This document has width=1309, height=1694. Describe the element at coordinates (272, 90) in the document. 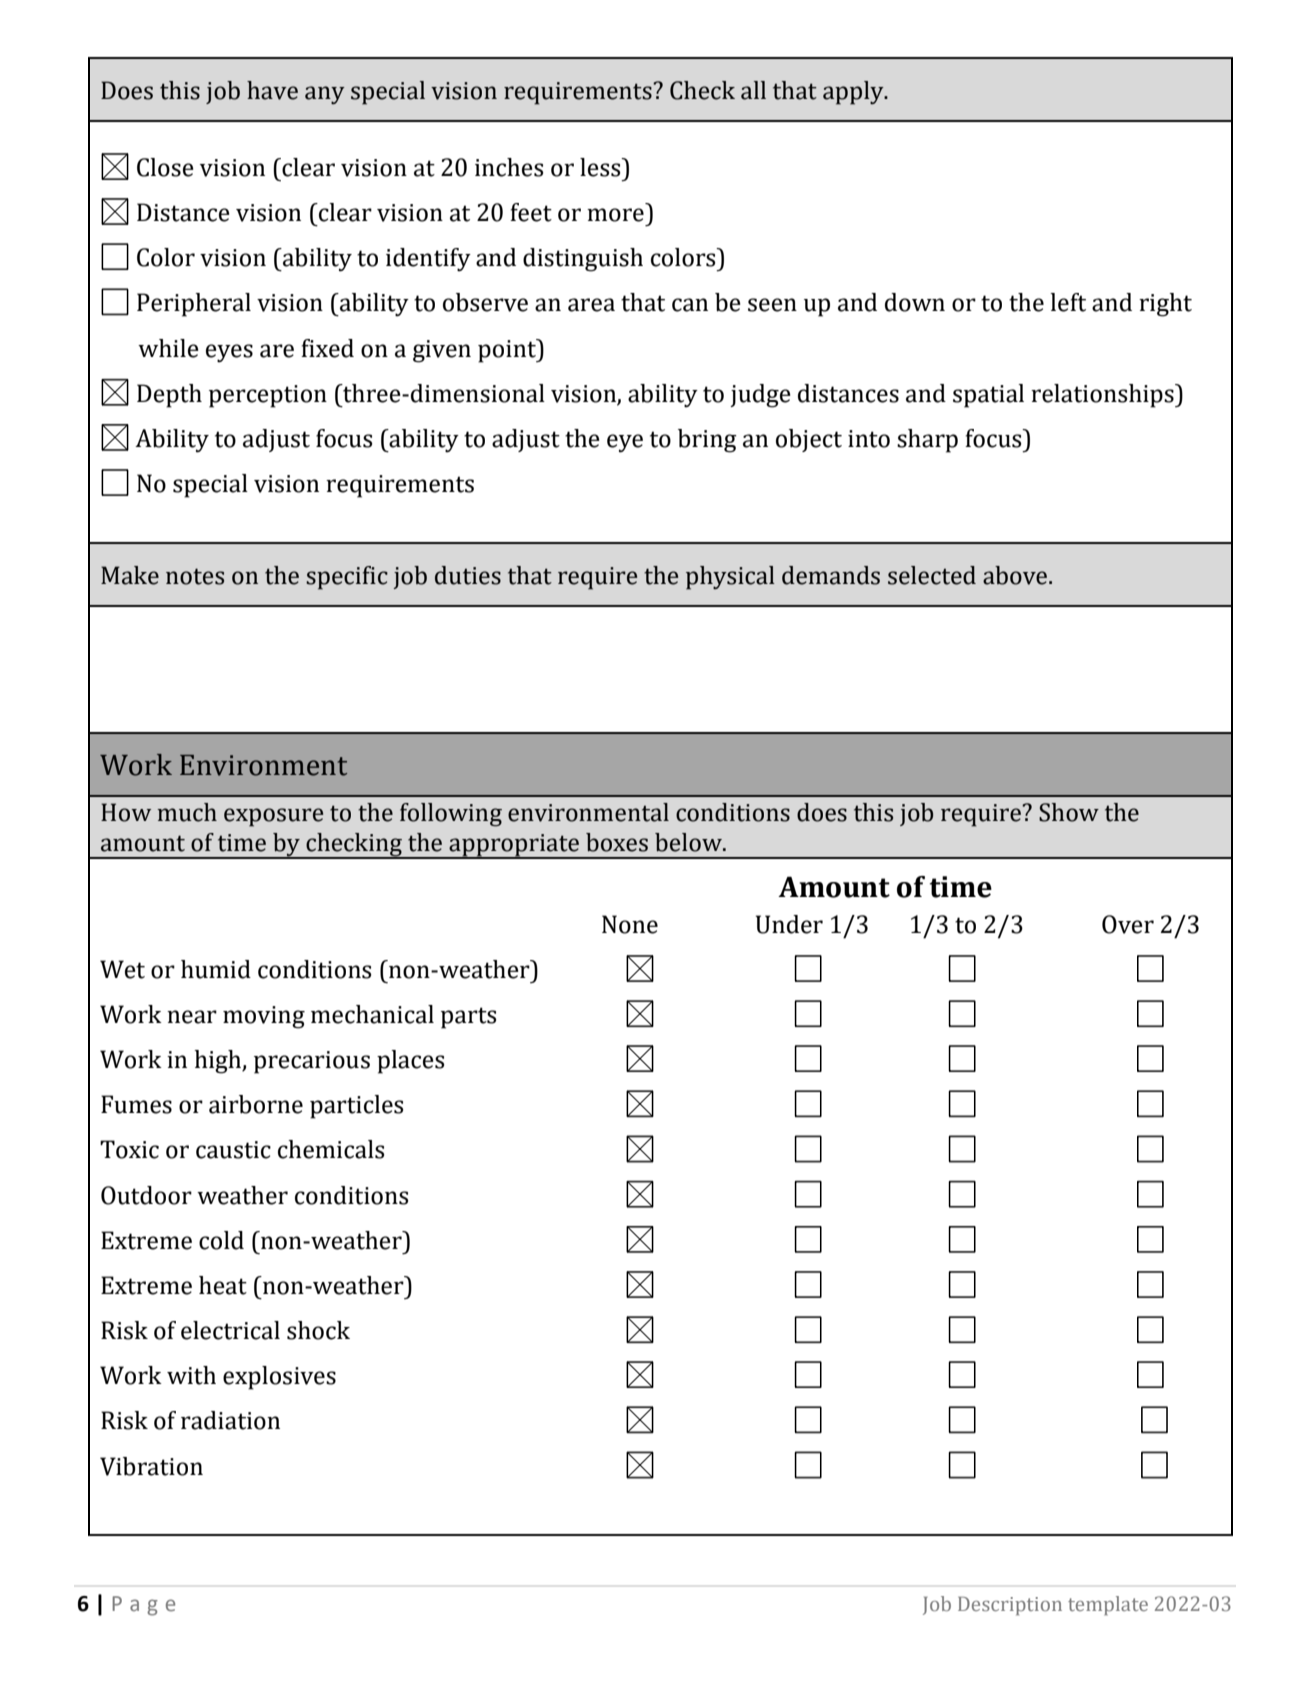

I see `have` at that location.
